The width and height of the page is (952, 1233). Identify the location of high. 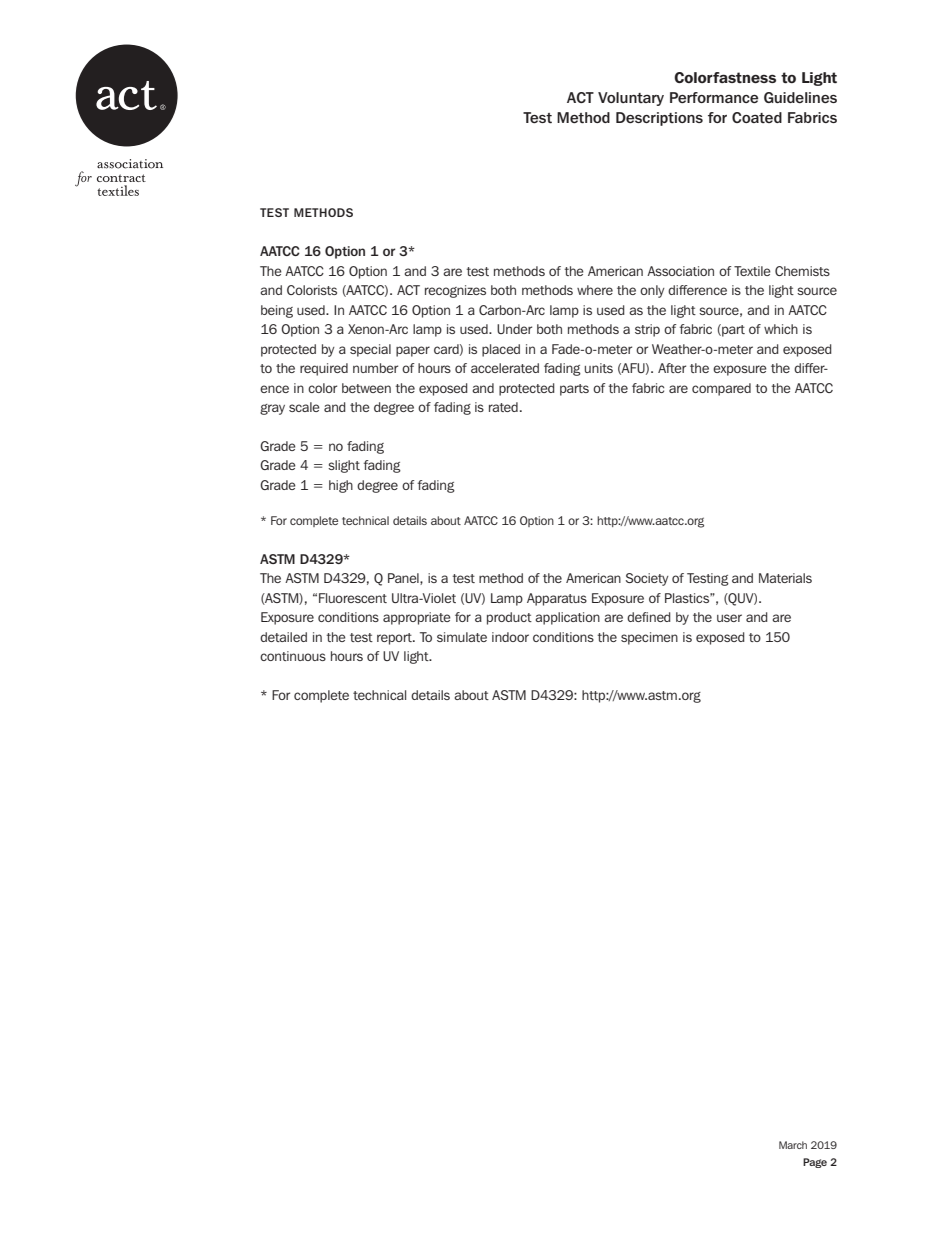
(341, 486).
